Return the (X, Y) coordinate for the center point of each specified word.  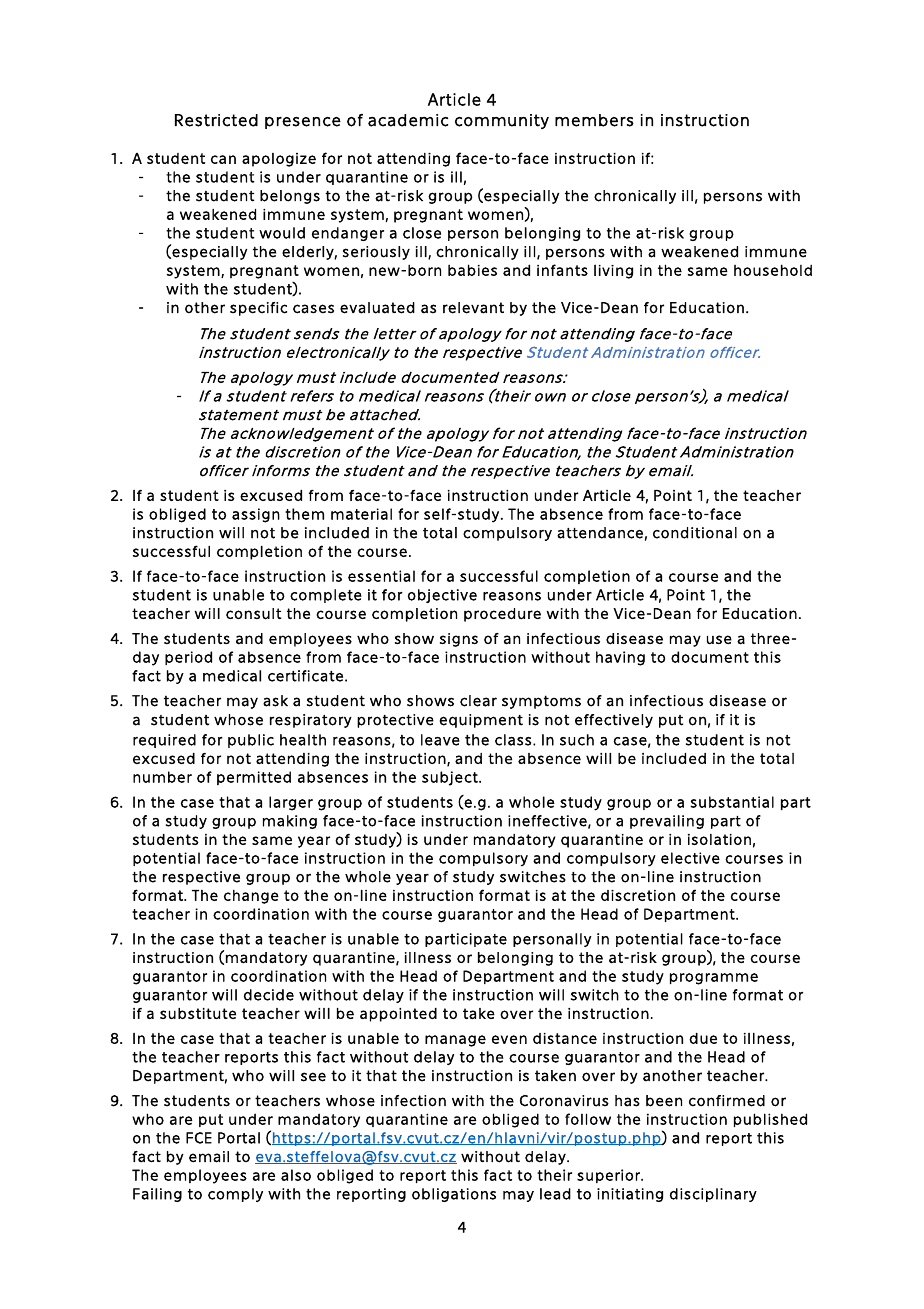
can (223, 159)
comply (235, 1195)
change (251, 897)
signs (459, 640)
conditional (695, 533)
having (620, 658)
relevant (473, 308)
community (502, 121)
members (594, 120)
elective (690, 858)
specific (258, 309)
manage (455, 1041)
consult (254, 614)
